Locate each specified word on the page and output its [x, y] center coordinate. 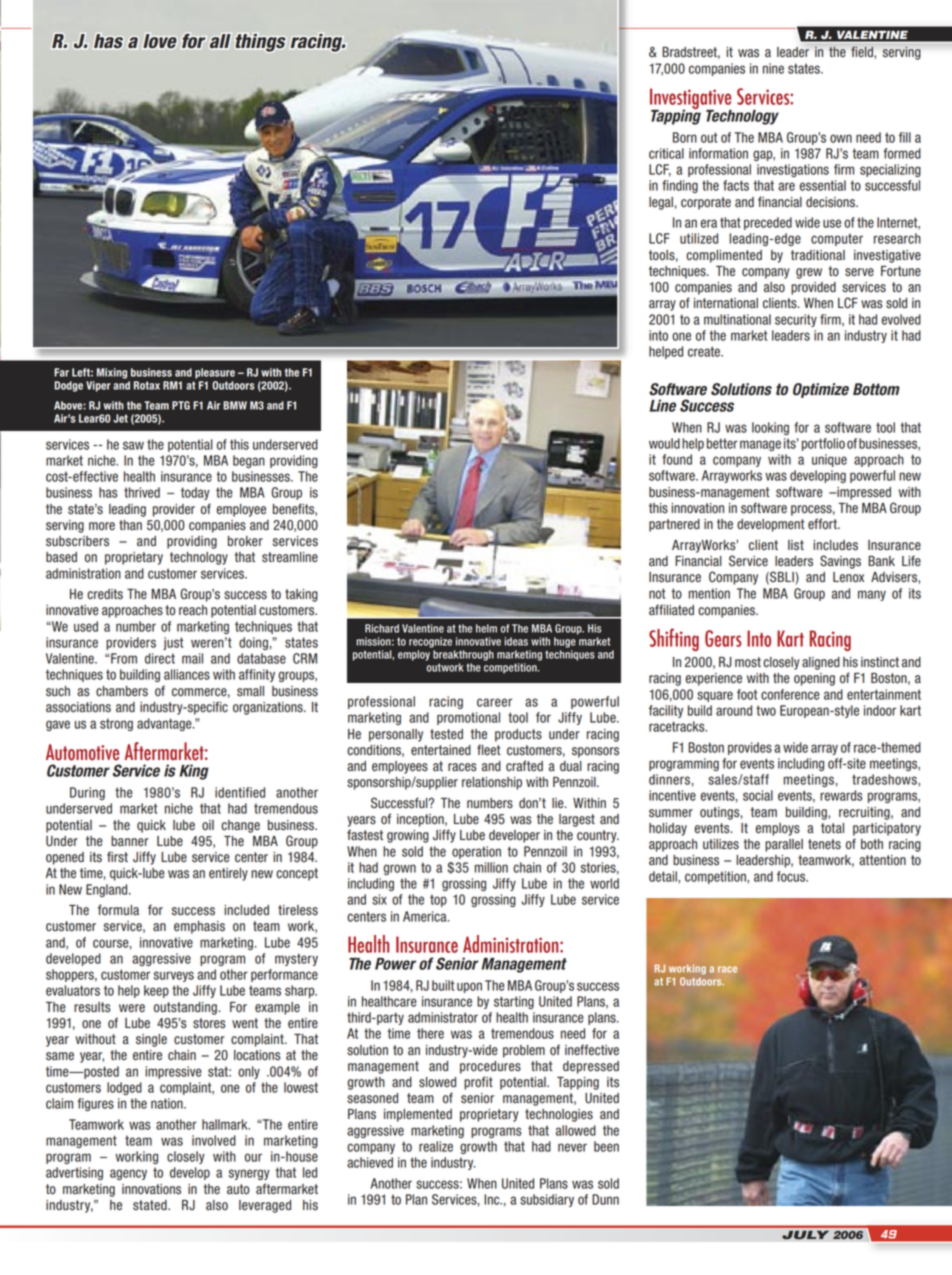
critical [666, 153]
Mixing [112, 373]
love [160, 41]
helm [486, 628]
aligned [821, 663]
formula [118, 910]
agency [128, 1174]
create [705, 351]
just [173, 643]
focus [792, 876]
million [491, 867]
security [796, 320]
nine [773, 68]
